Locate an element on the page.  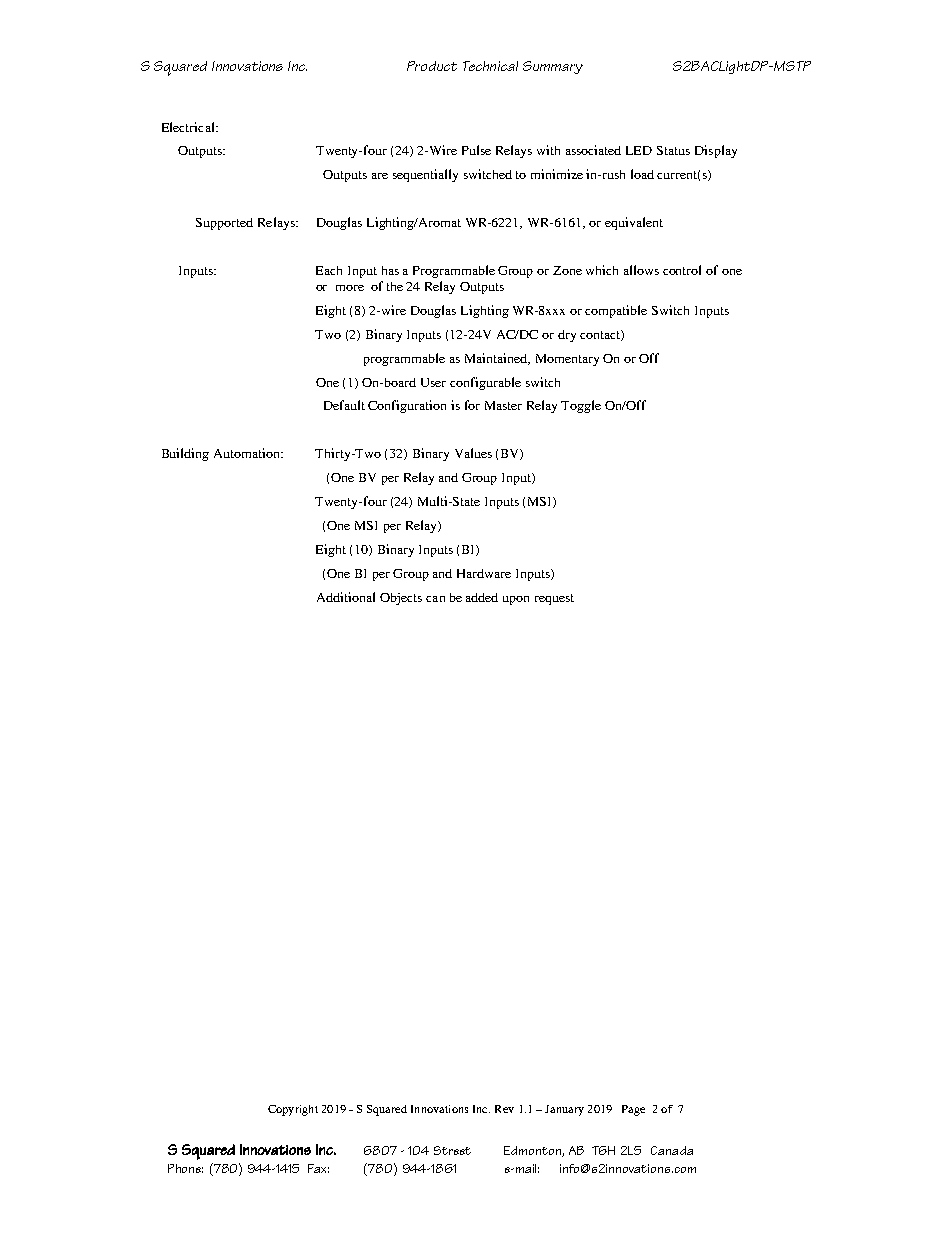
Additional is located at coordinates (346, 597).
